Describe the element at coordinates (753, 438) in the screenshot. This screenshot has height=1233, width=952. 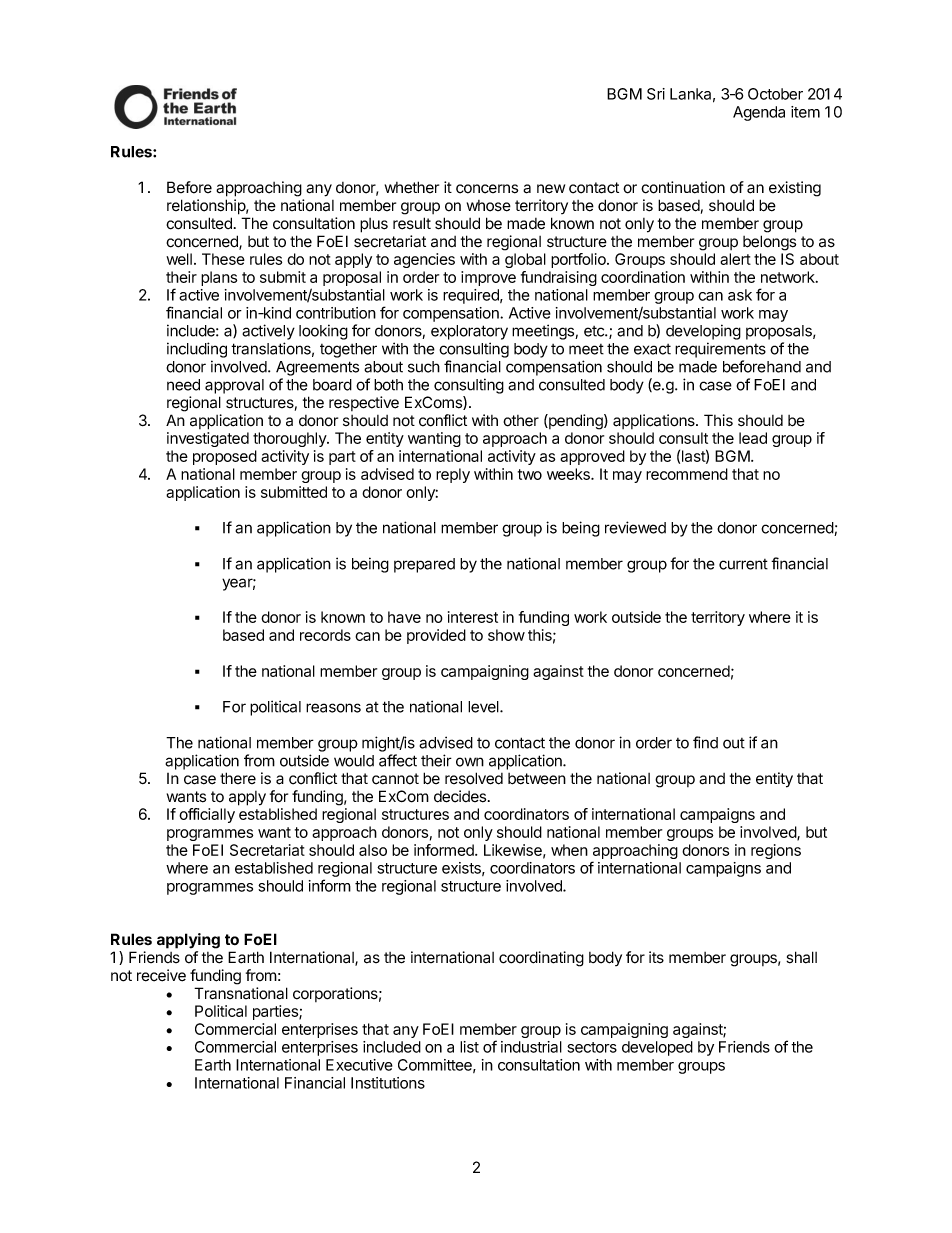
I see `lead` at that location.
